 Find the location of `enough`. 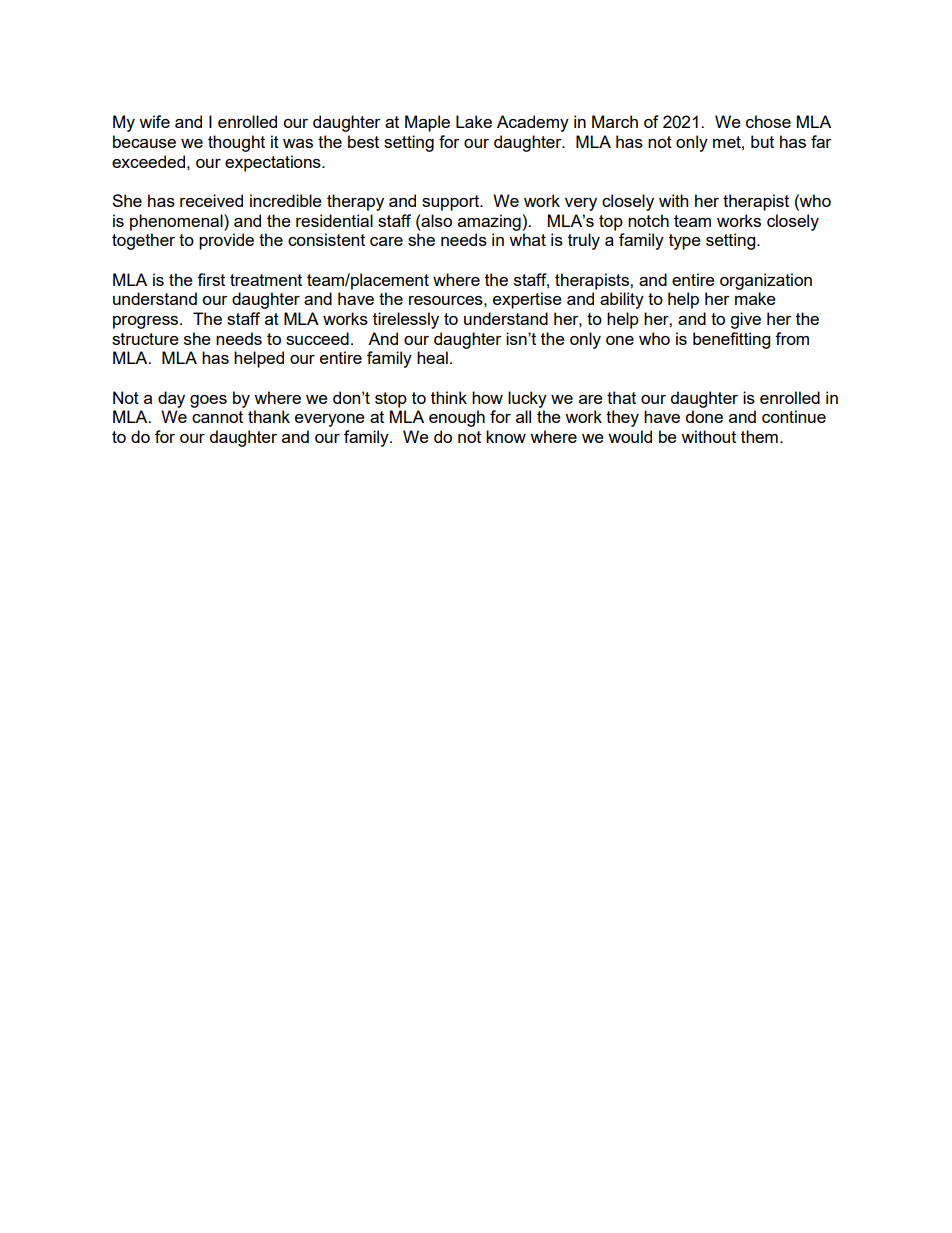

enough is located at coordinates (457, 418).
